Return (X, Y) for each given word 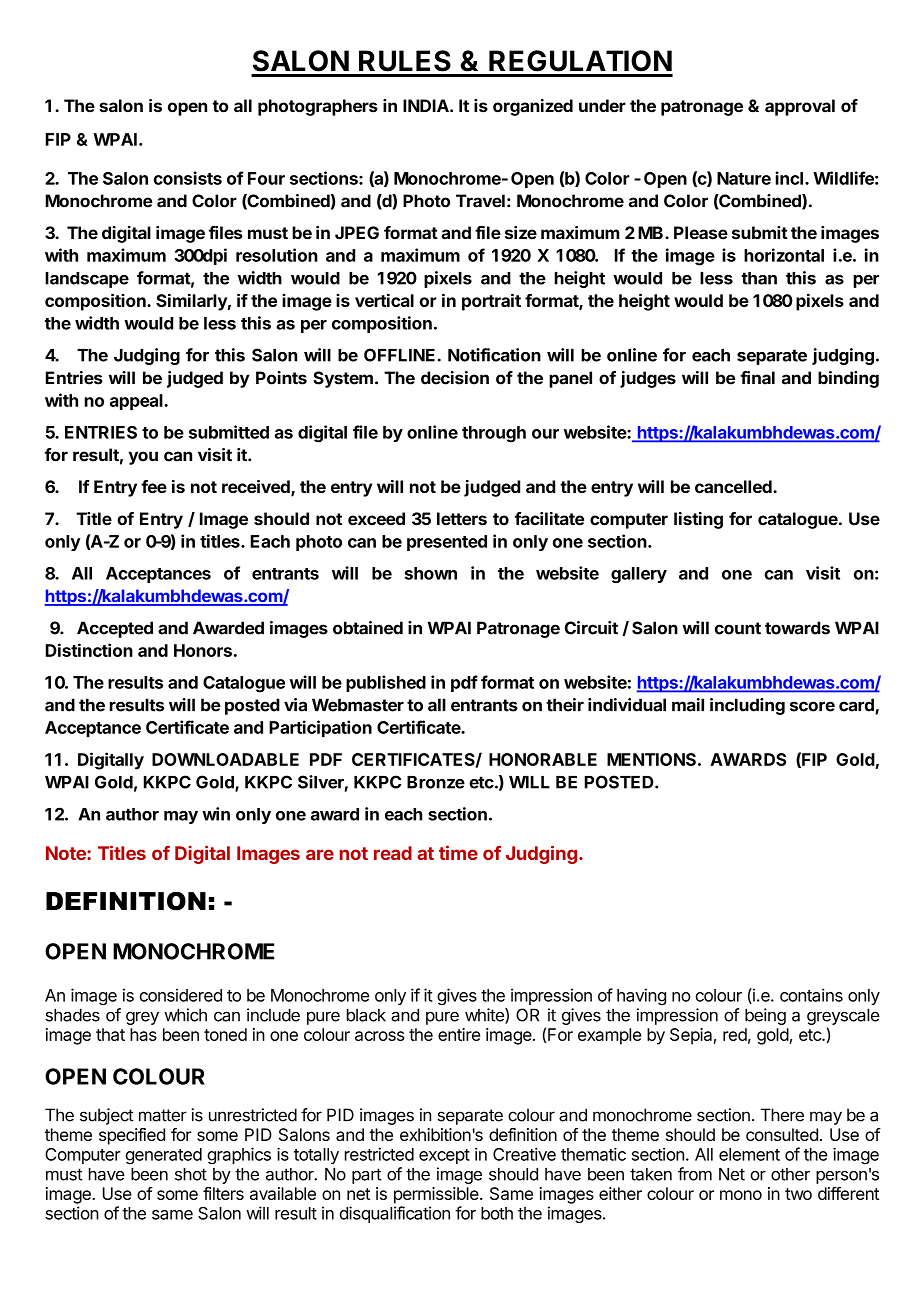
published (386, 683)
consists (188, 178)
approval (800, 107)
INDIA (427, 105)
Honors (203, 650)
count (738, 628)
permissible (437, 1195)
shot (191, 1174)
